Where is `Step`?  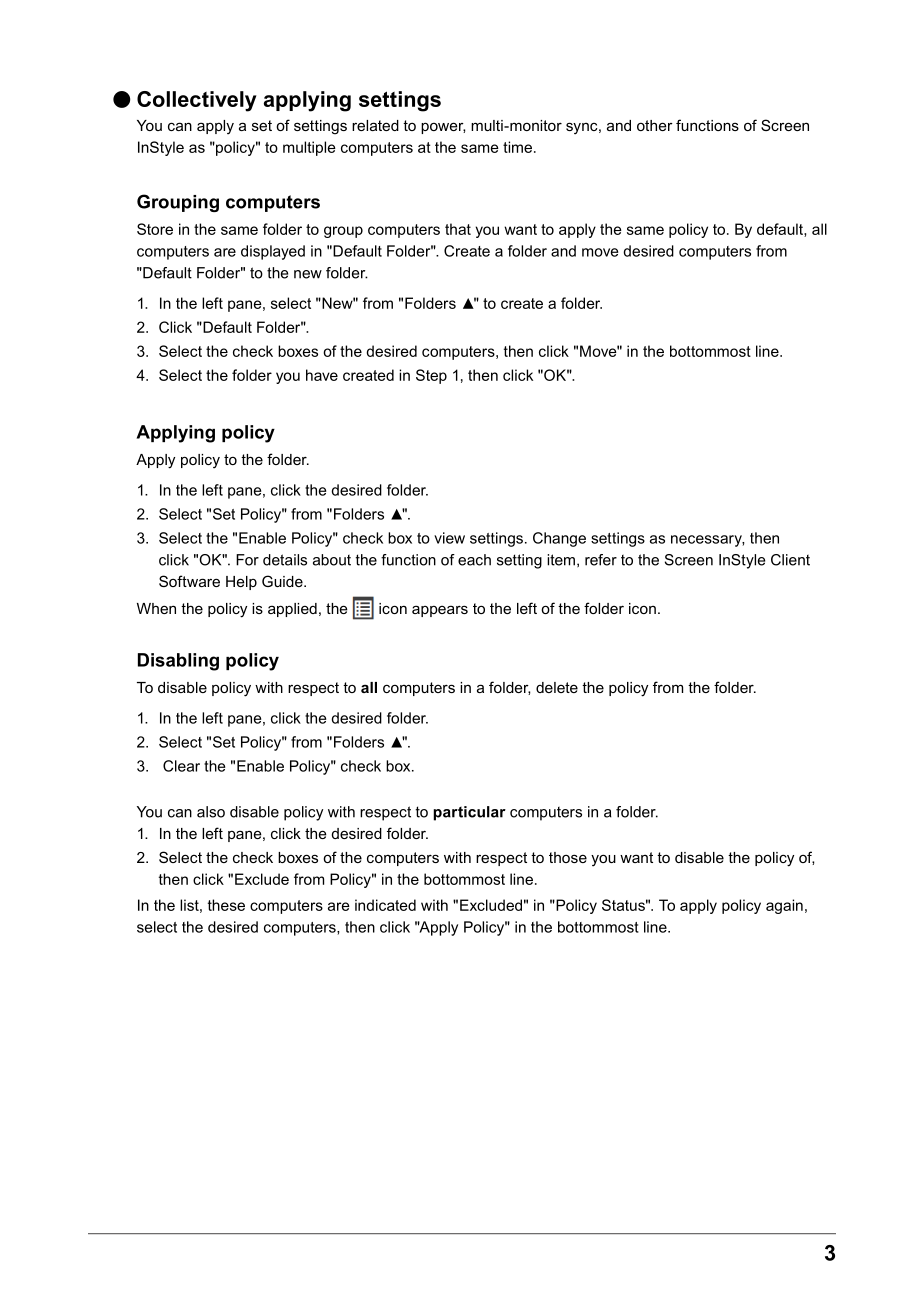 Step is located at coordinates (431, 376).
